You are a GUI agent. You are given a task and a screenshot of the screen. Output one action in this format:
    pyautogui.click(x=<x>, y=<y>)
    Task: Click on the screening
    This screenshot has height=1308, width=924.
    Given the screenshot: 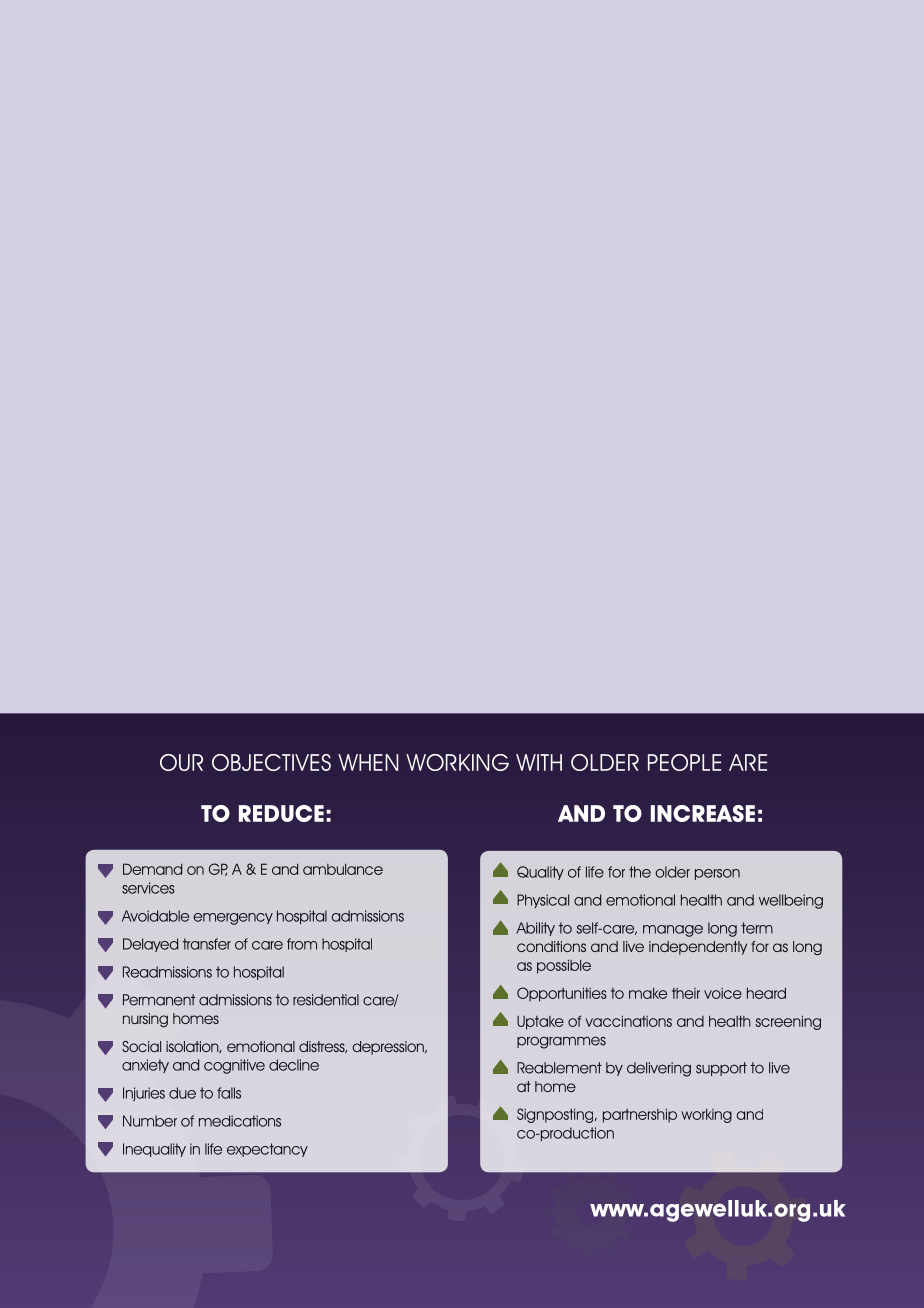 What is the action you would take?
    pyautogui.click(x=788, y=1022)
